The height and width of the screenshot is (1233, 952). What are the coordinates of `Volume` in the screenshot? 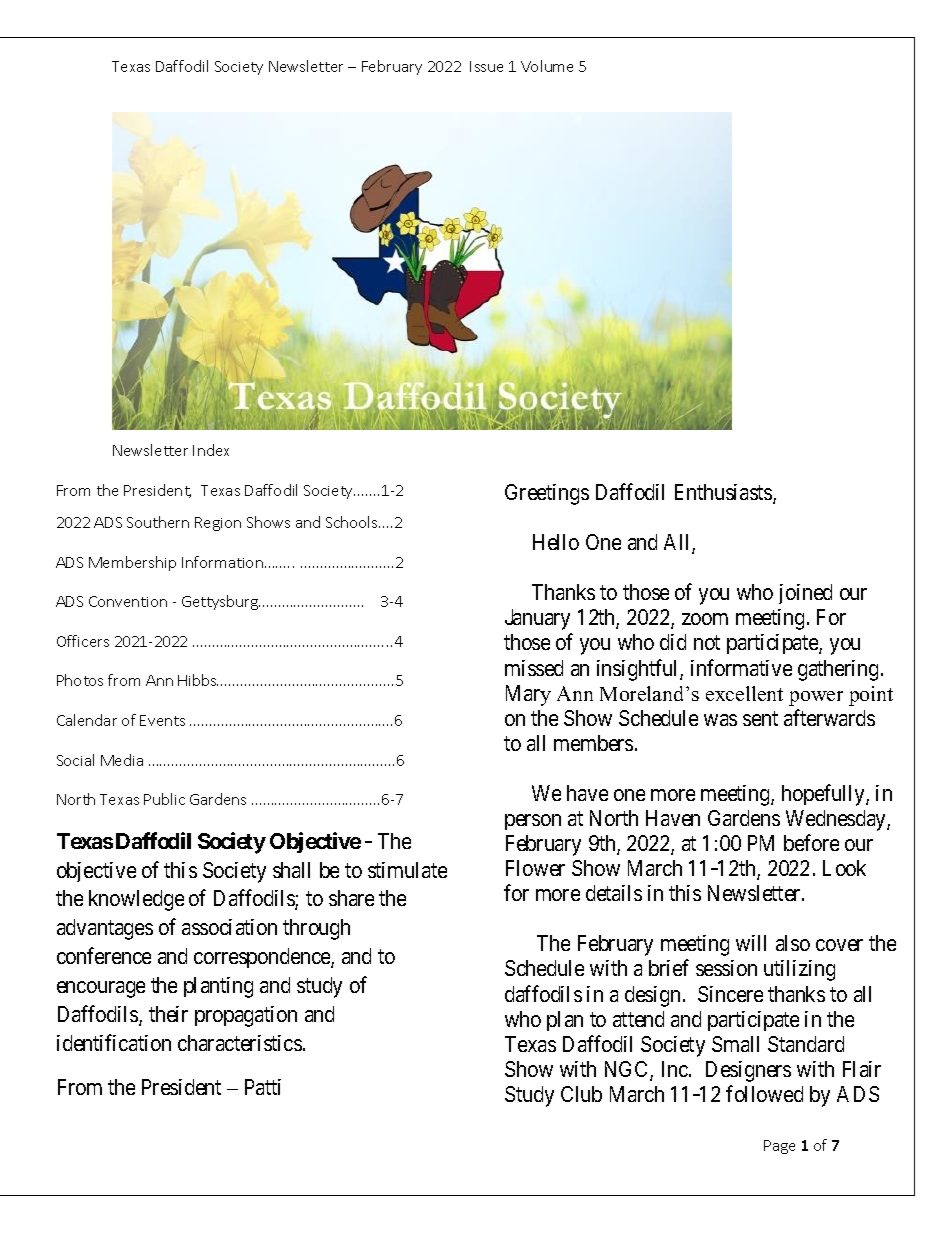 It's located at (547, 66).
